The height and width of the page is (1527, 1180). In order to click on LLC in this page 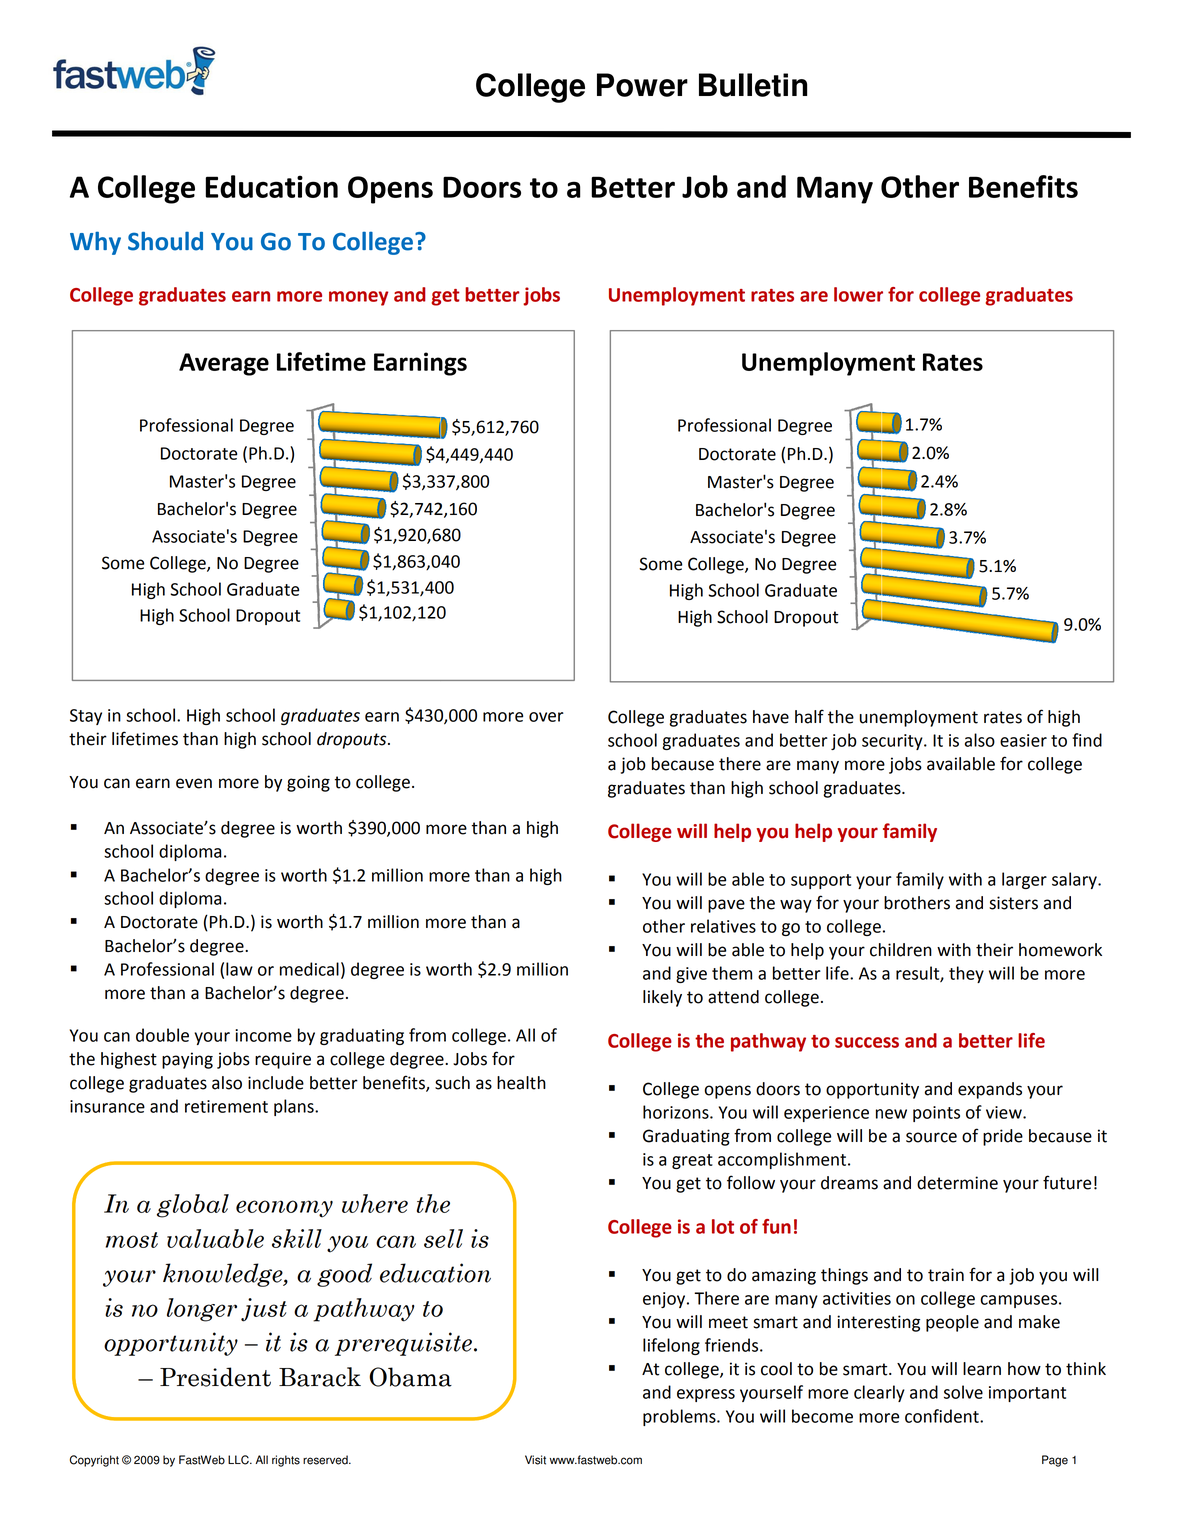, I will do `click(239, 1460)`.
